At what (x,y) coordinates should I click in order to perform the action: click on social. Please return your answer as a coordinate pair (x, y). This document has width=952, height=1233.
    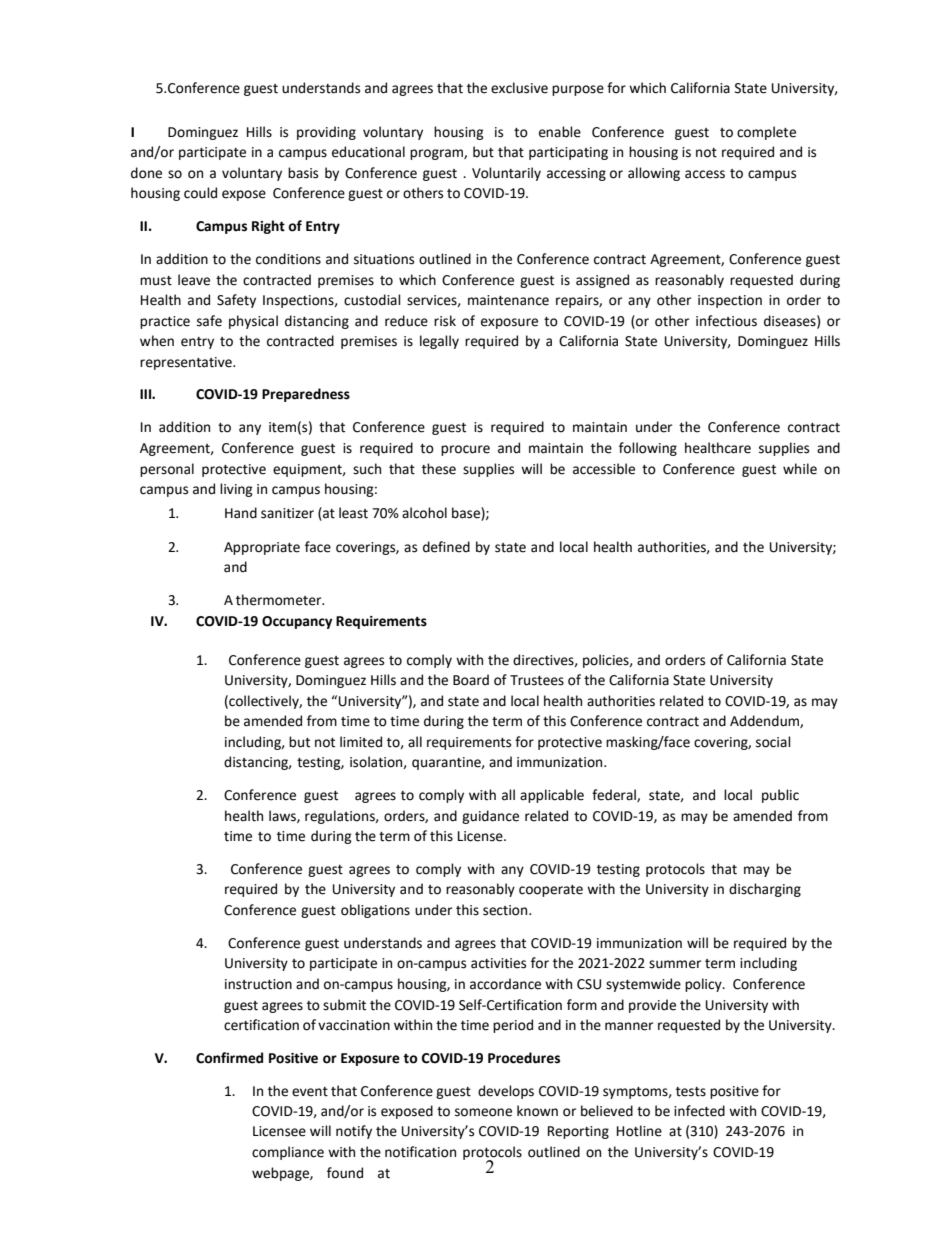
    Looking at the image, I should click on (773, 742).
